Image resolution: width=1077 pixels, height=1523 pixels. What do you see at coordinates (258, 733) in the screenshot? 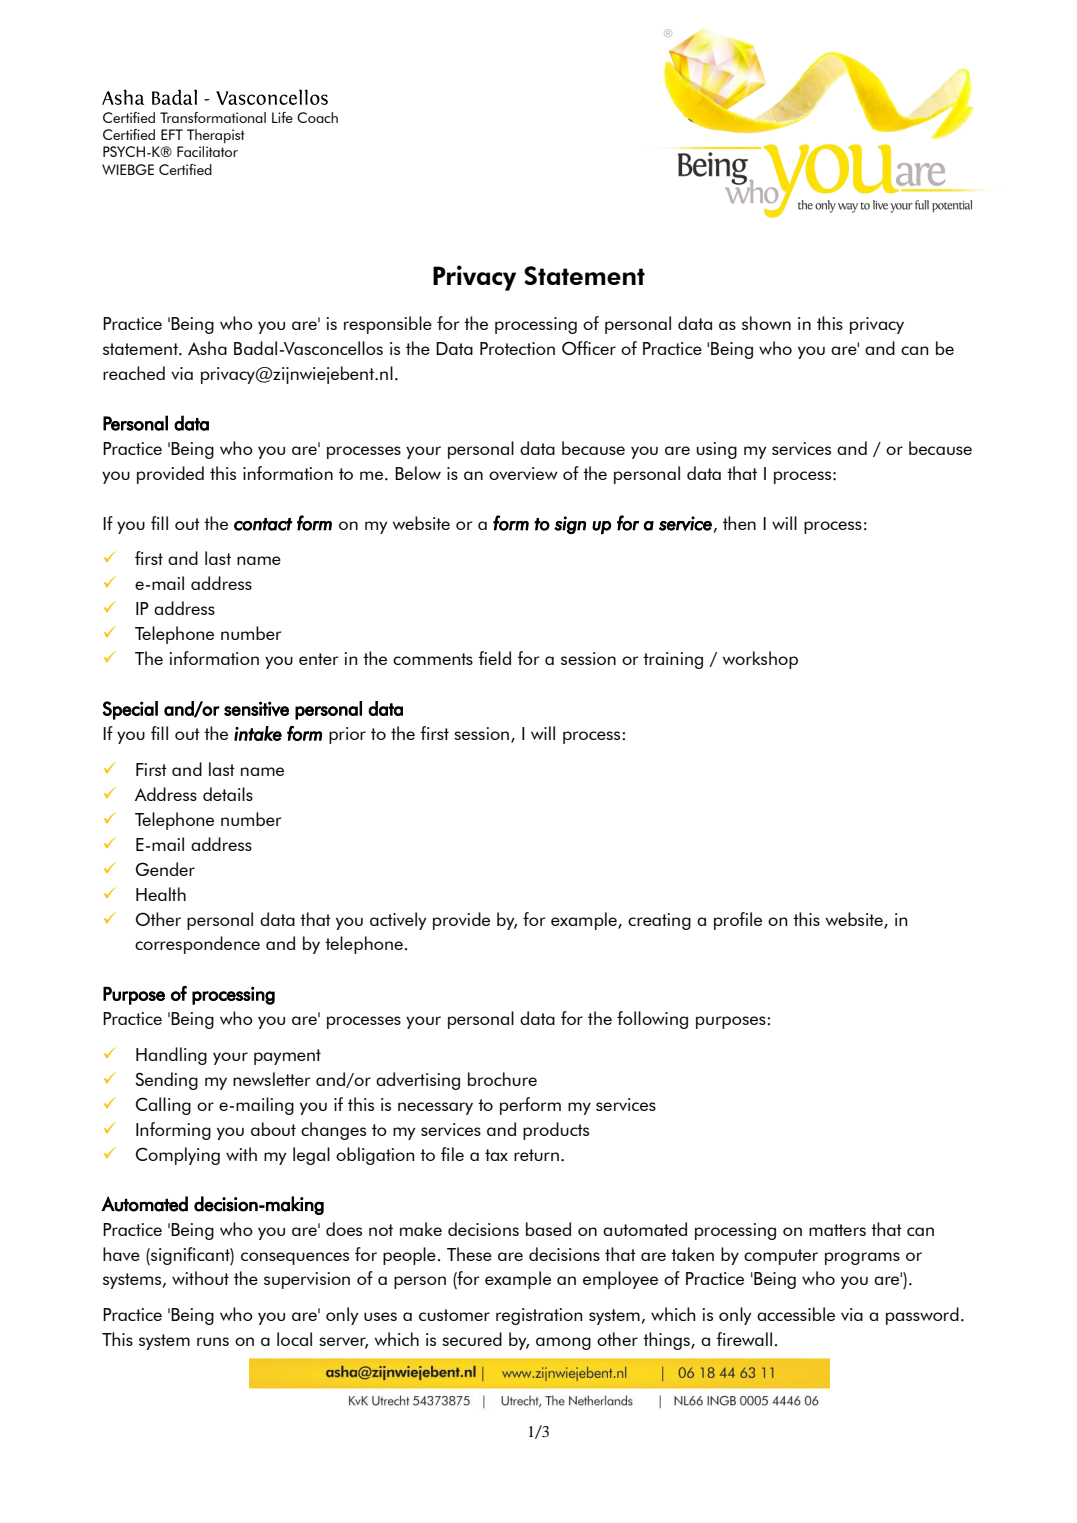
I see `intake` at bounding box center [258, 733].
